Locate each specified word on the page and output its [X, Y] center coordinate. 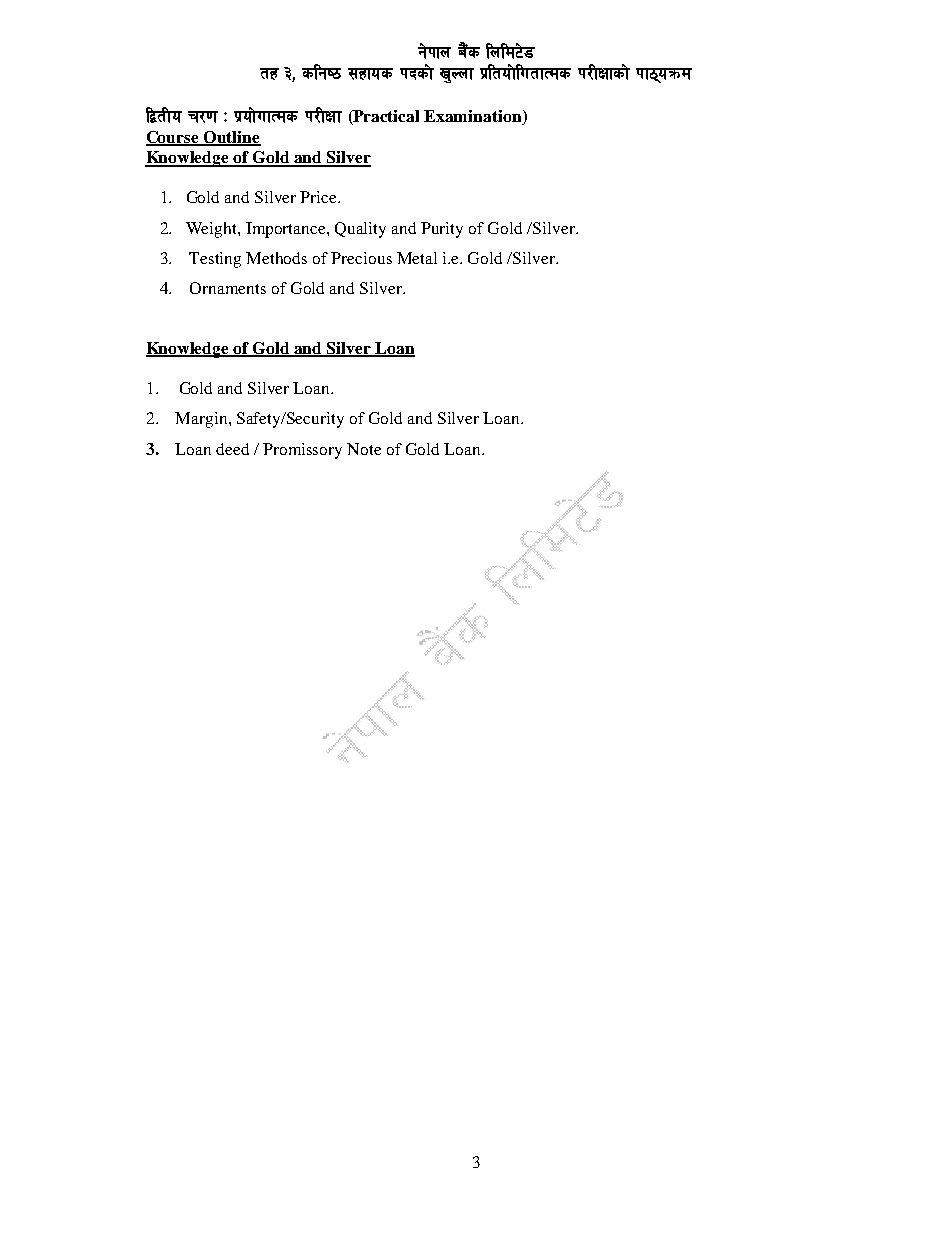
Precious [361, 258]
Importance [287, 230]
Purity [442, 230]
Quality [360, 230]
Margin [202, 420]
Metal [417, 258]
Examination [474, 117]
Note [364, 449]
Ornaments [228, 288]
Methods [276, 258]
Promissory [302, 451]
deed [232, 449]
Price [320, 197]
